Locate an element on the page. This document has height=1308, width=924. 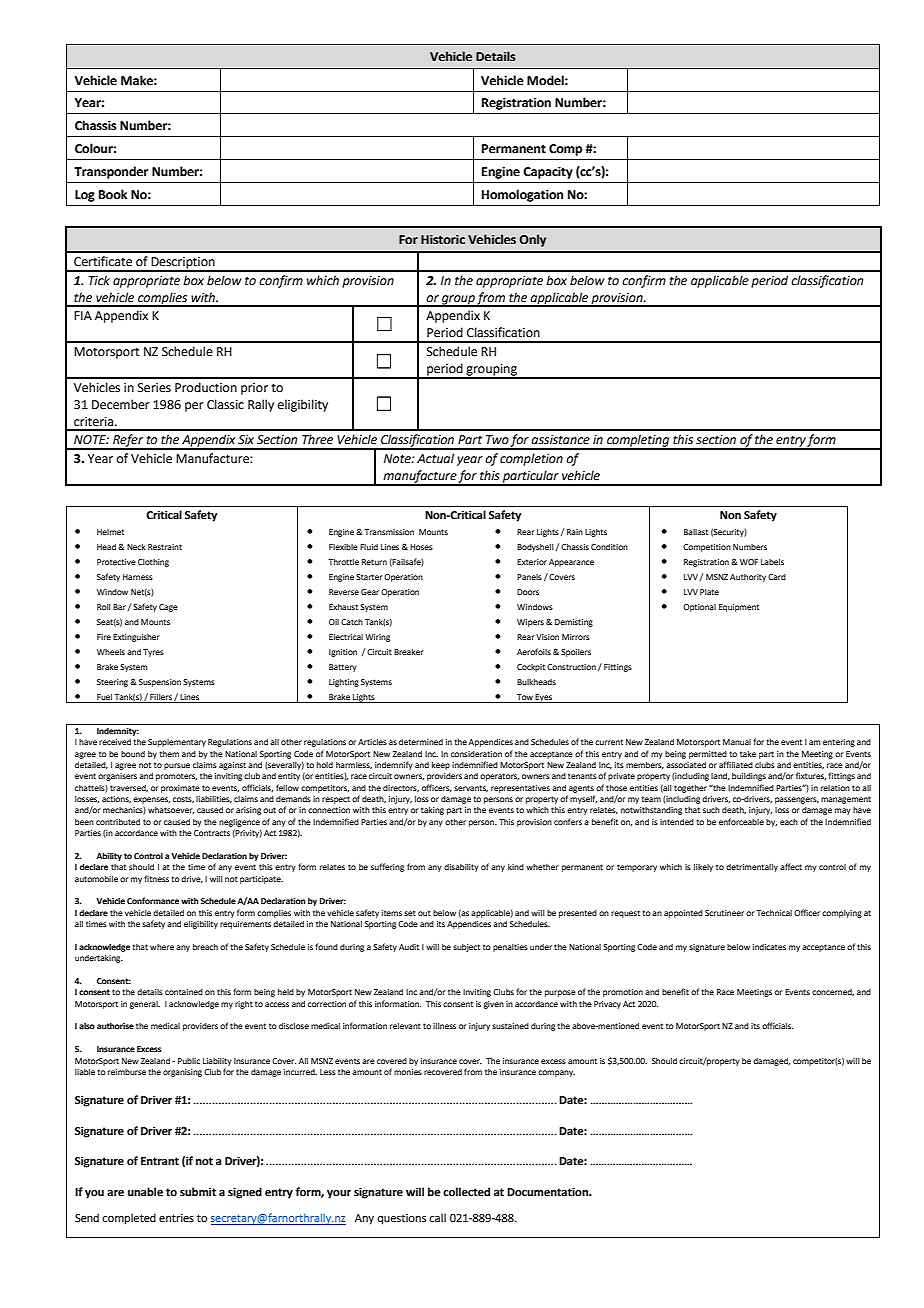
collected is located at coordinates (466, 1191).
